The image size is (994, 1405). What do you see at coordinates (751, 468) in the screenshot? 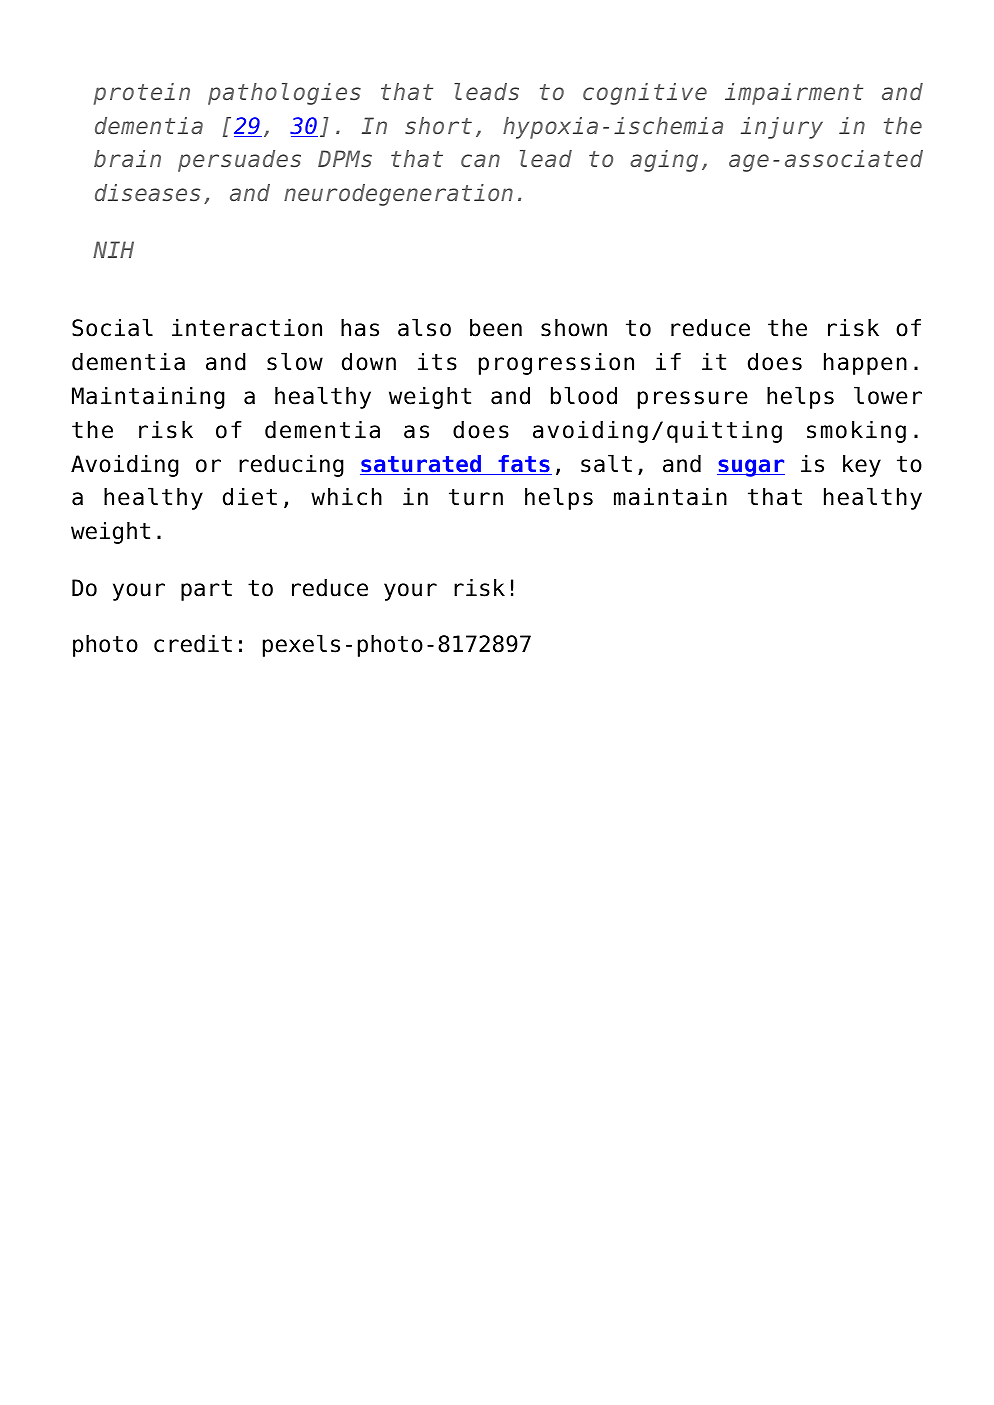
I see `sugar` at bounding box center [751, 468].
